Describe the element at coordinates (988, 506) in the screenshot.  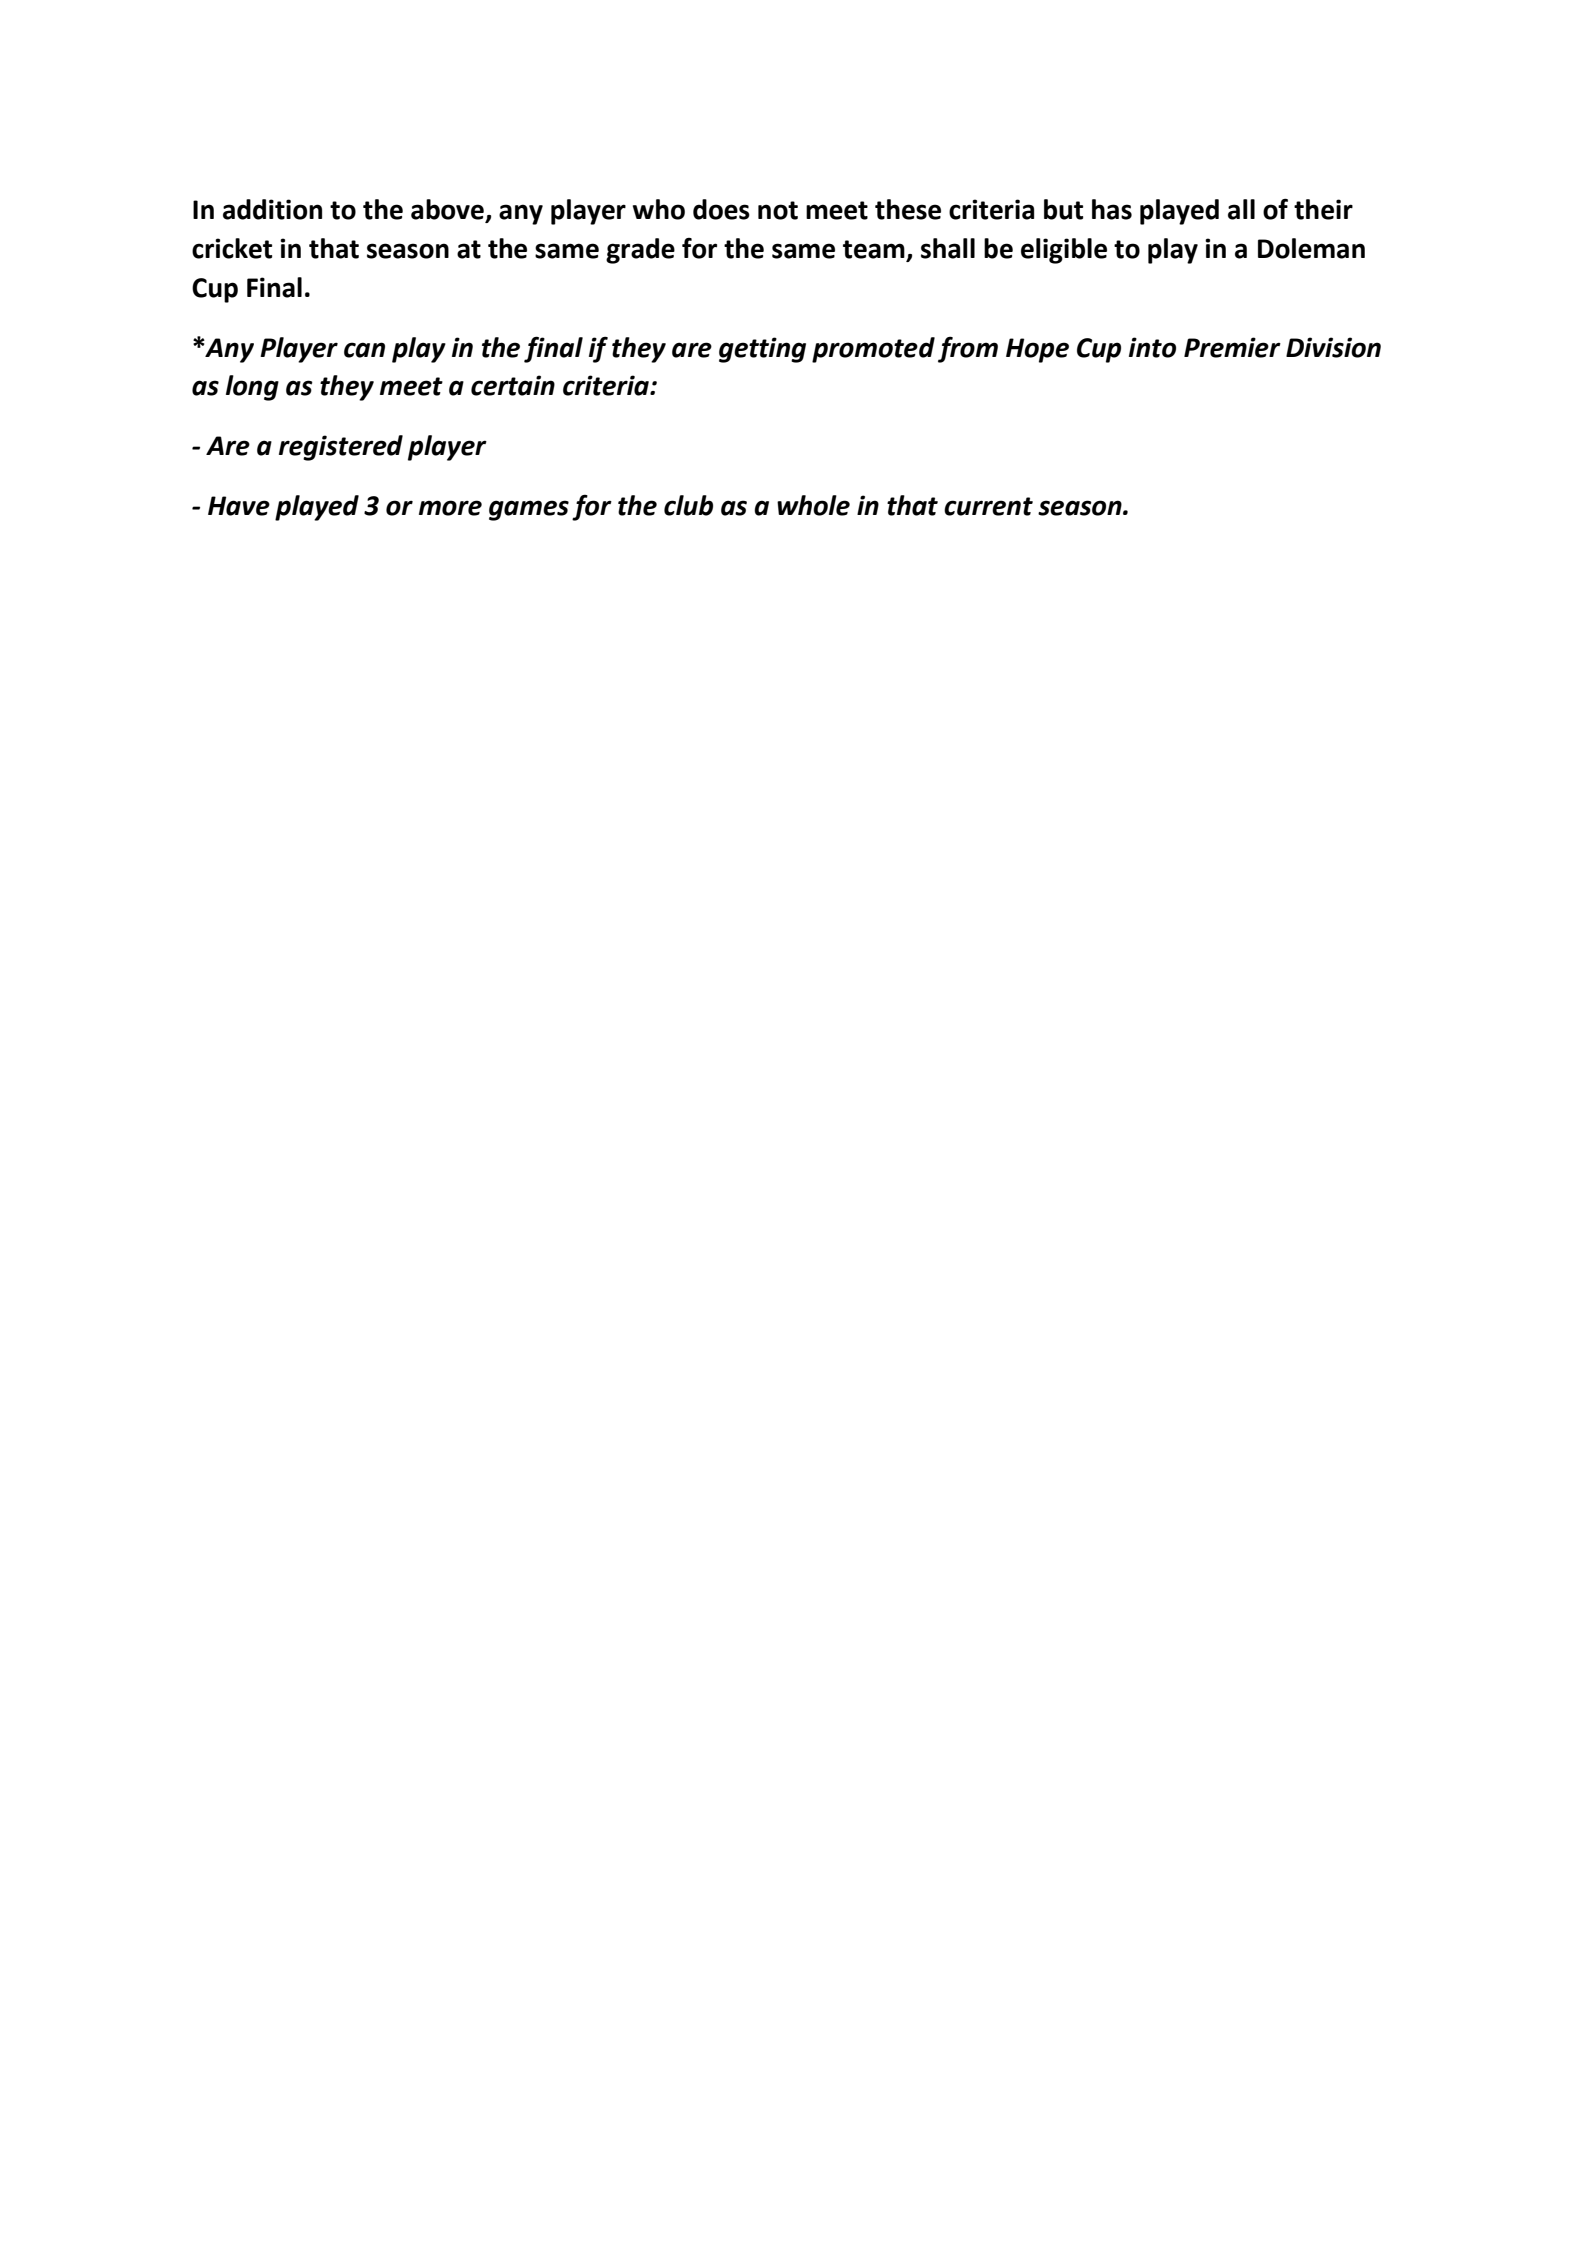
I see `current` at that location.
